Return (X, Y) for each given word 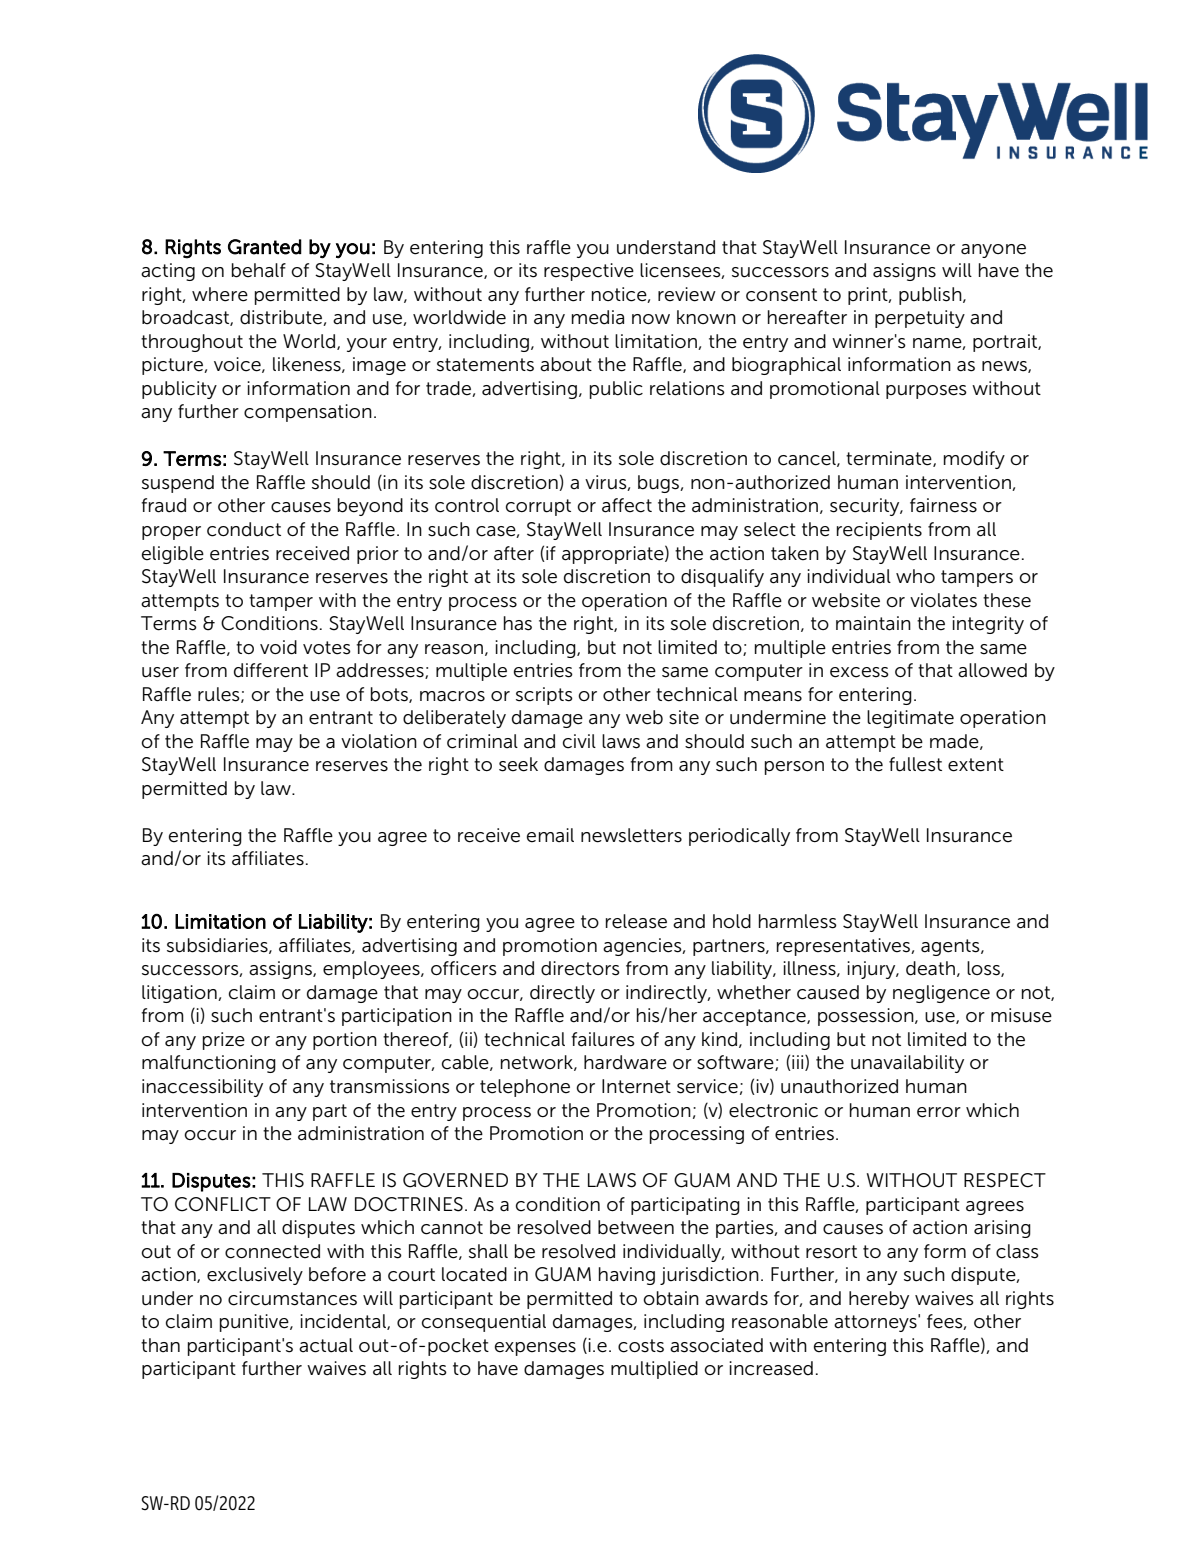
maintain (873, 623)
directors (580, 968)
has (518, 623)
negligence (941, 994)
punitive (255, 1323)
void (278, 647)
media (598, 317)
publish (931, 296)
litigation (180, 994)
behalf (259, 270)
